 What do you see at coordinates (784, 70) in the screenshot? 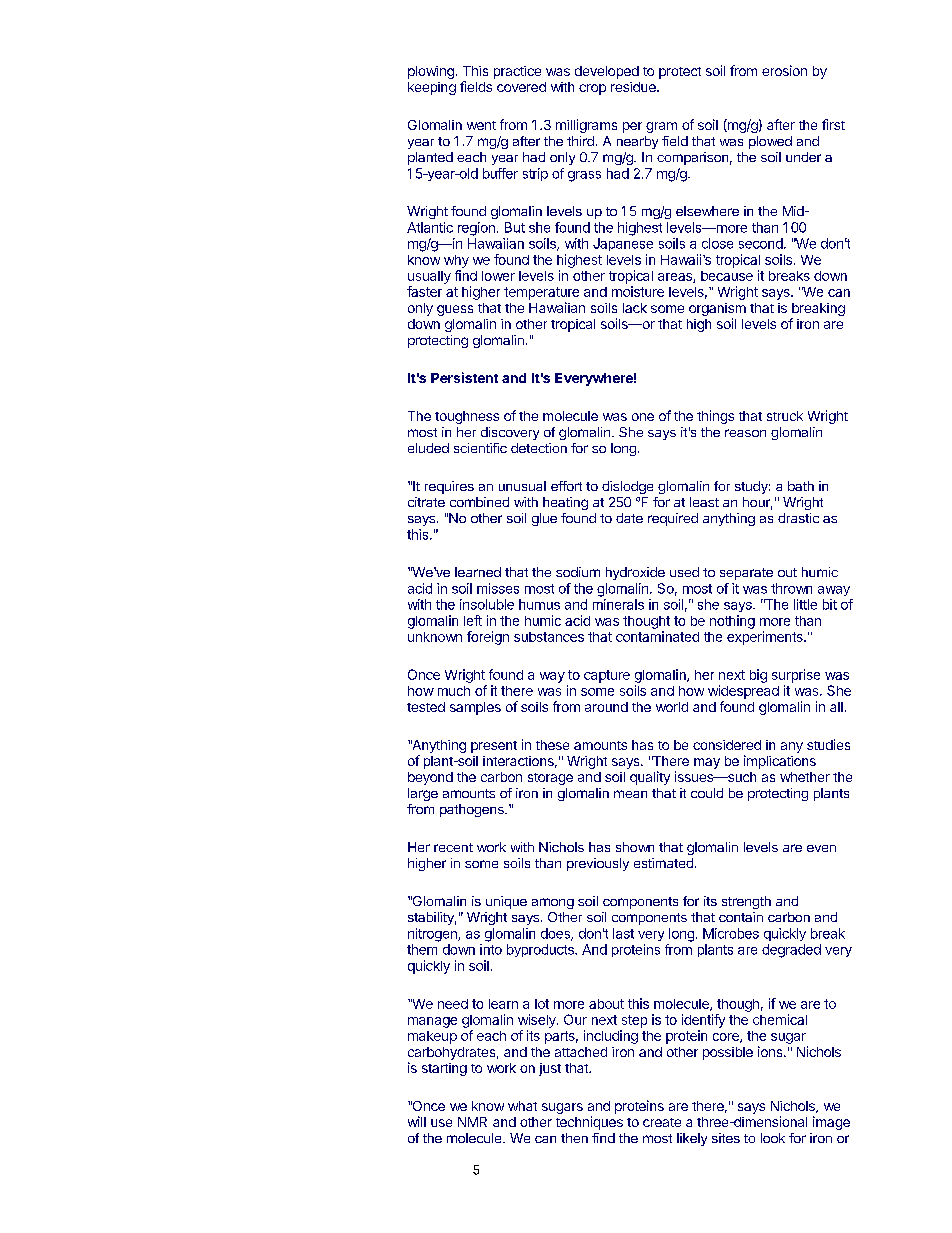
I see `erosion` at bounding box center [784, 70].
